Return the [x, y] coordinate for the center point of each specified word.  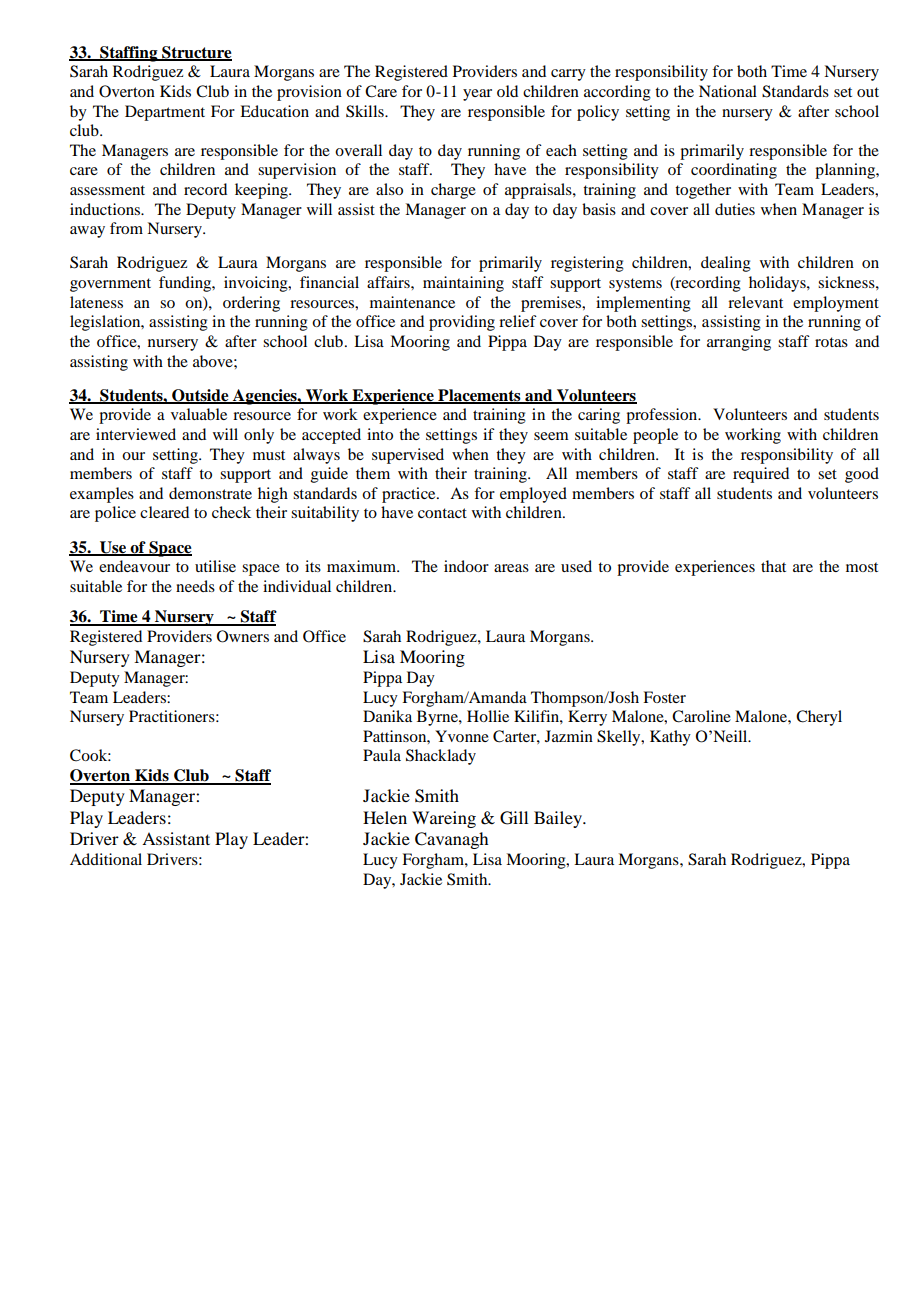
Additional [106, 859]
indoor [466, 566]
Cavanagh [451, 840]
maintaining [463, 284]
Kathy [670, 738]
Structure [196, 53]
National [728, 91]
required [761, 475]
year [477, 95]
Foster [664, 697]
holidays [778, 284]
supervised [408, 456]
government [110, 285]
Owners [243, 636]
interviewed [136, 434]
